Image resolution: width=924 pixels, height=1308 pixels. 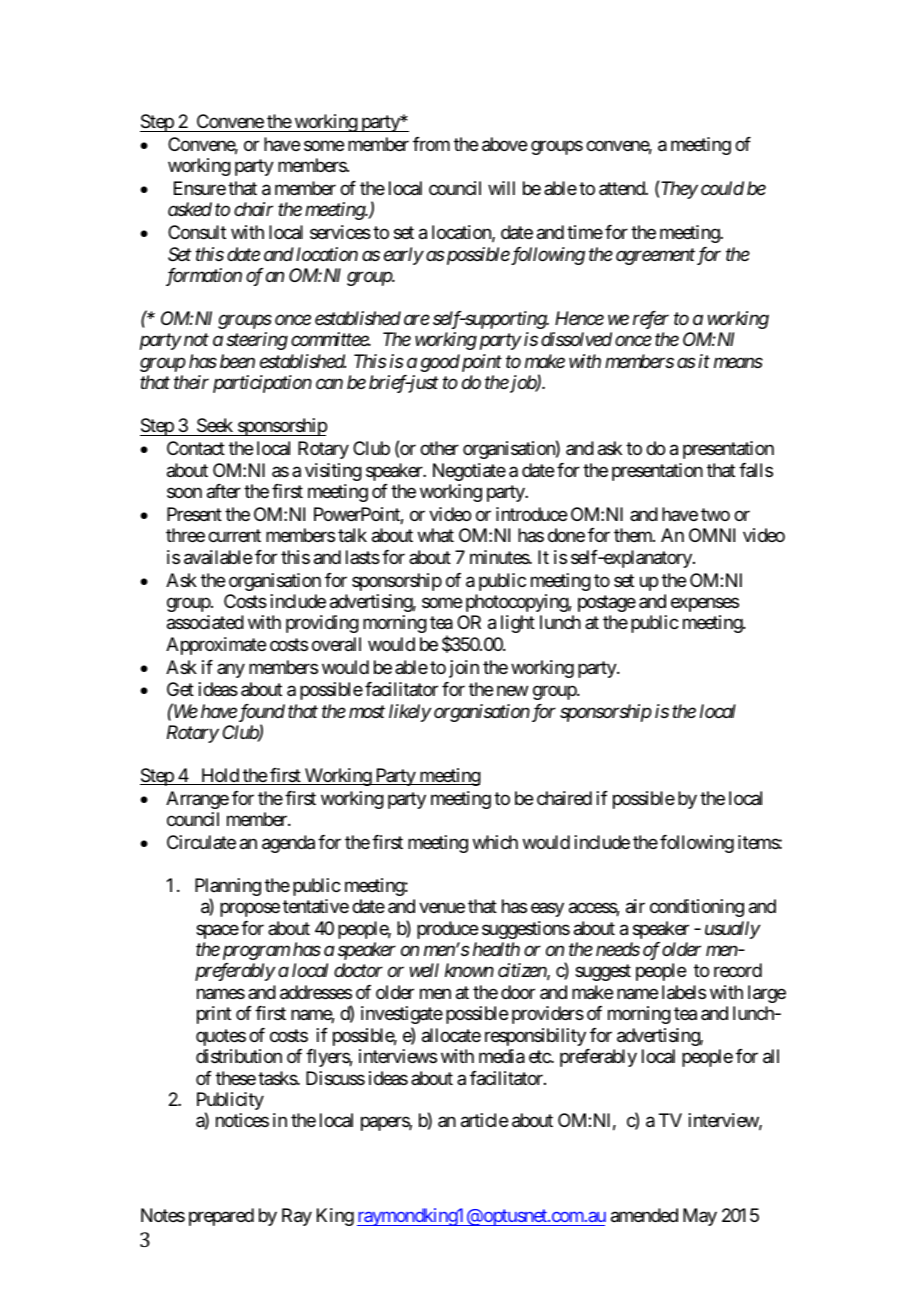 What do you see at coordinates (231, 670) in the page?
I see `any` at bounding box center [231, 670].
